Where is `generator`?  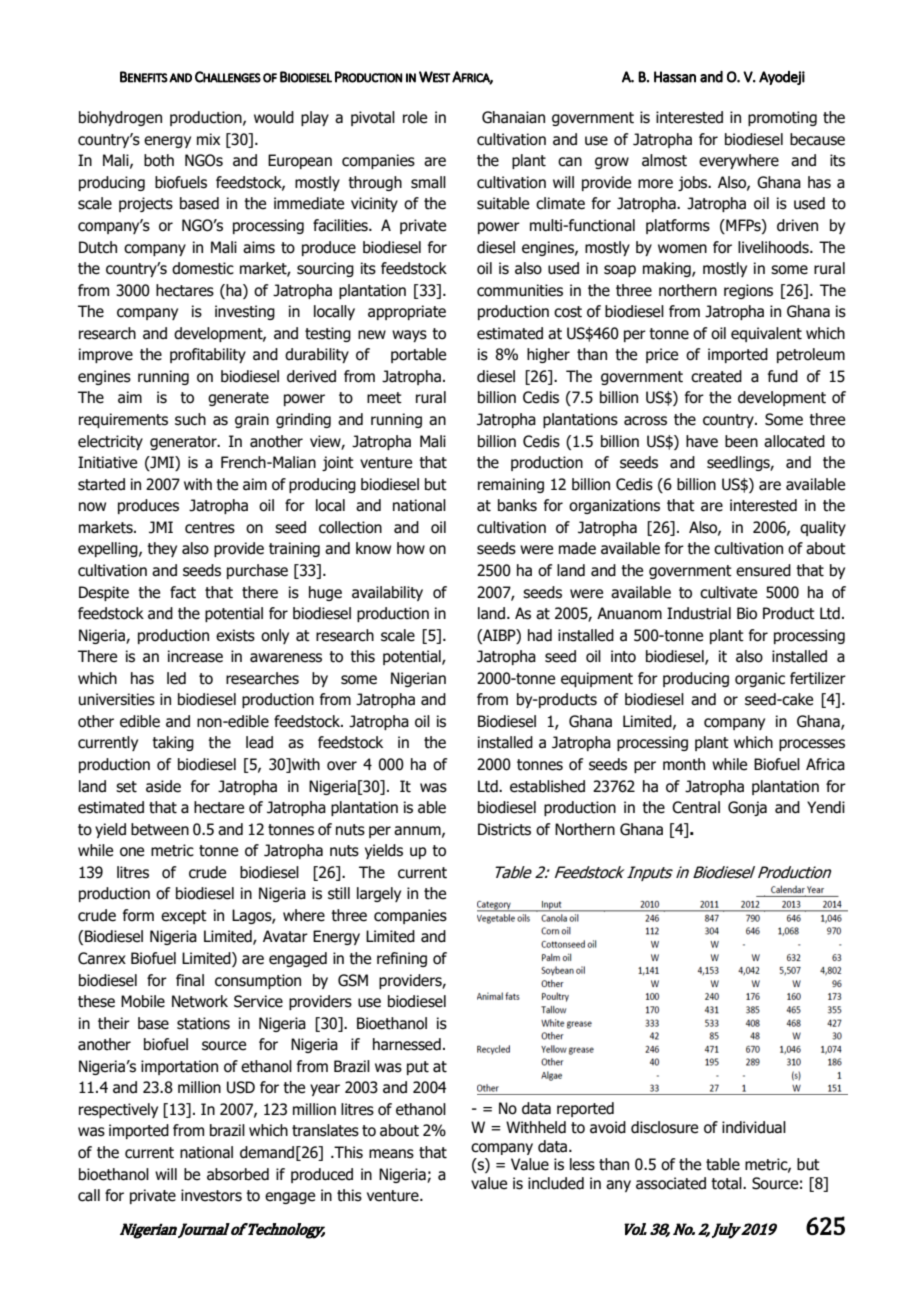
generator is located at coordinates (184, 443).
